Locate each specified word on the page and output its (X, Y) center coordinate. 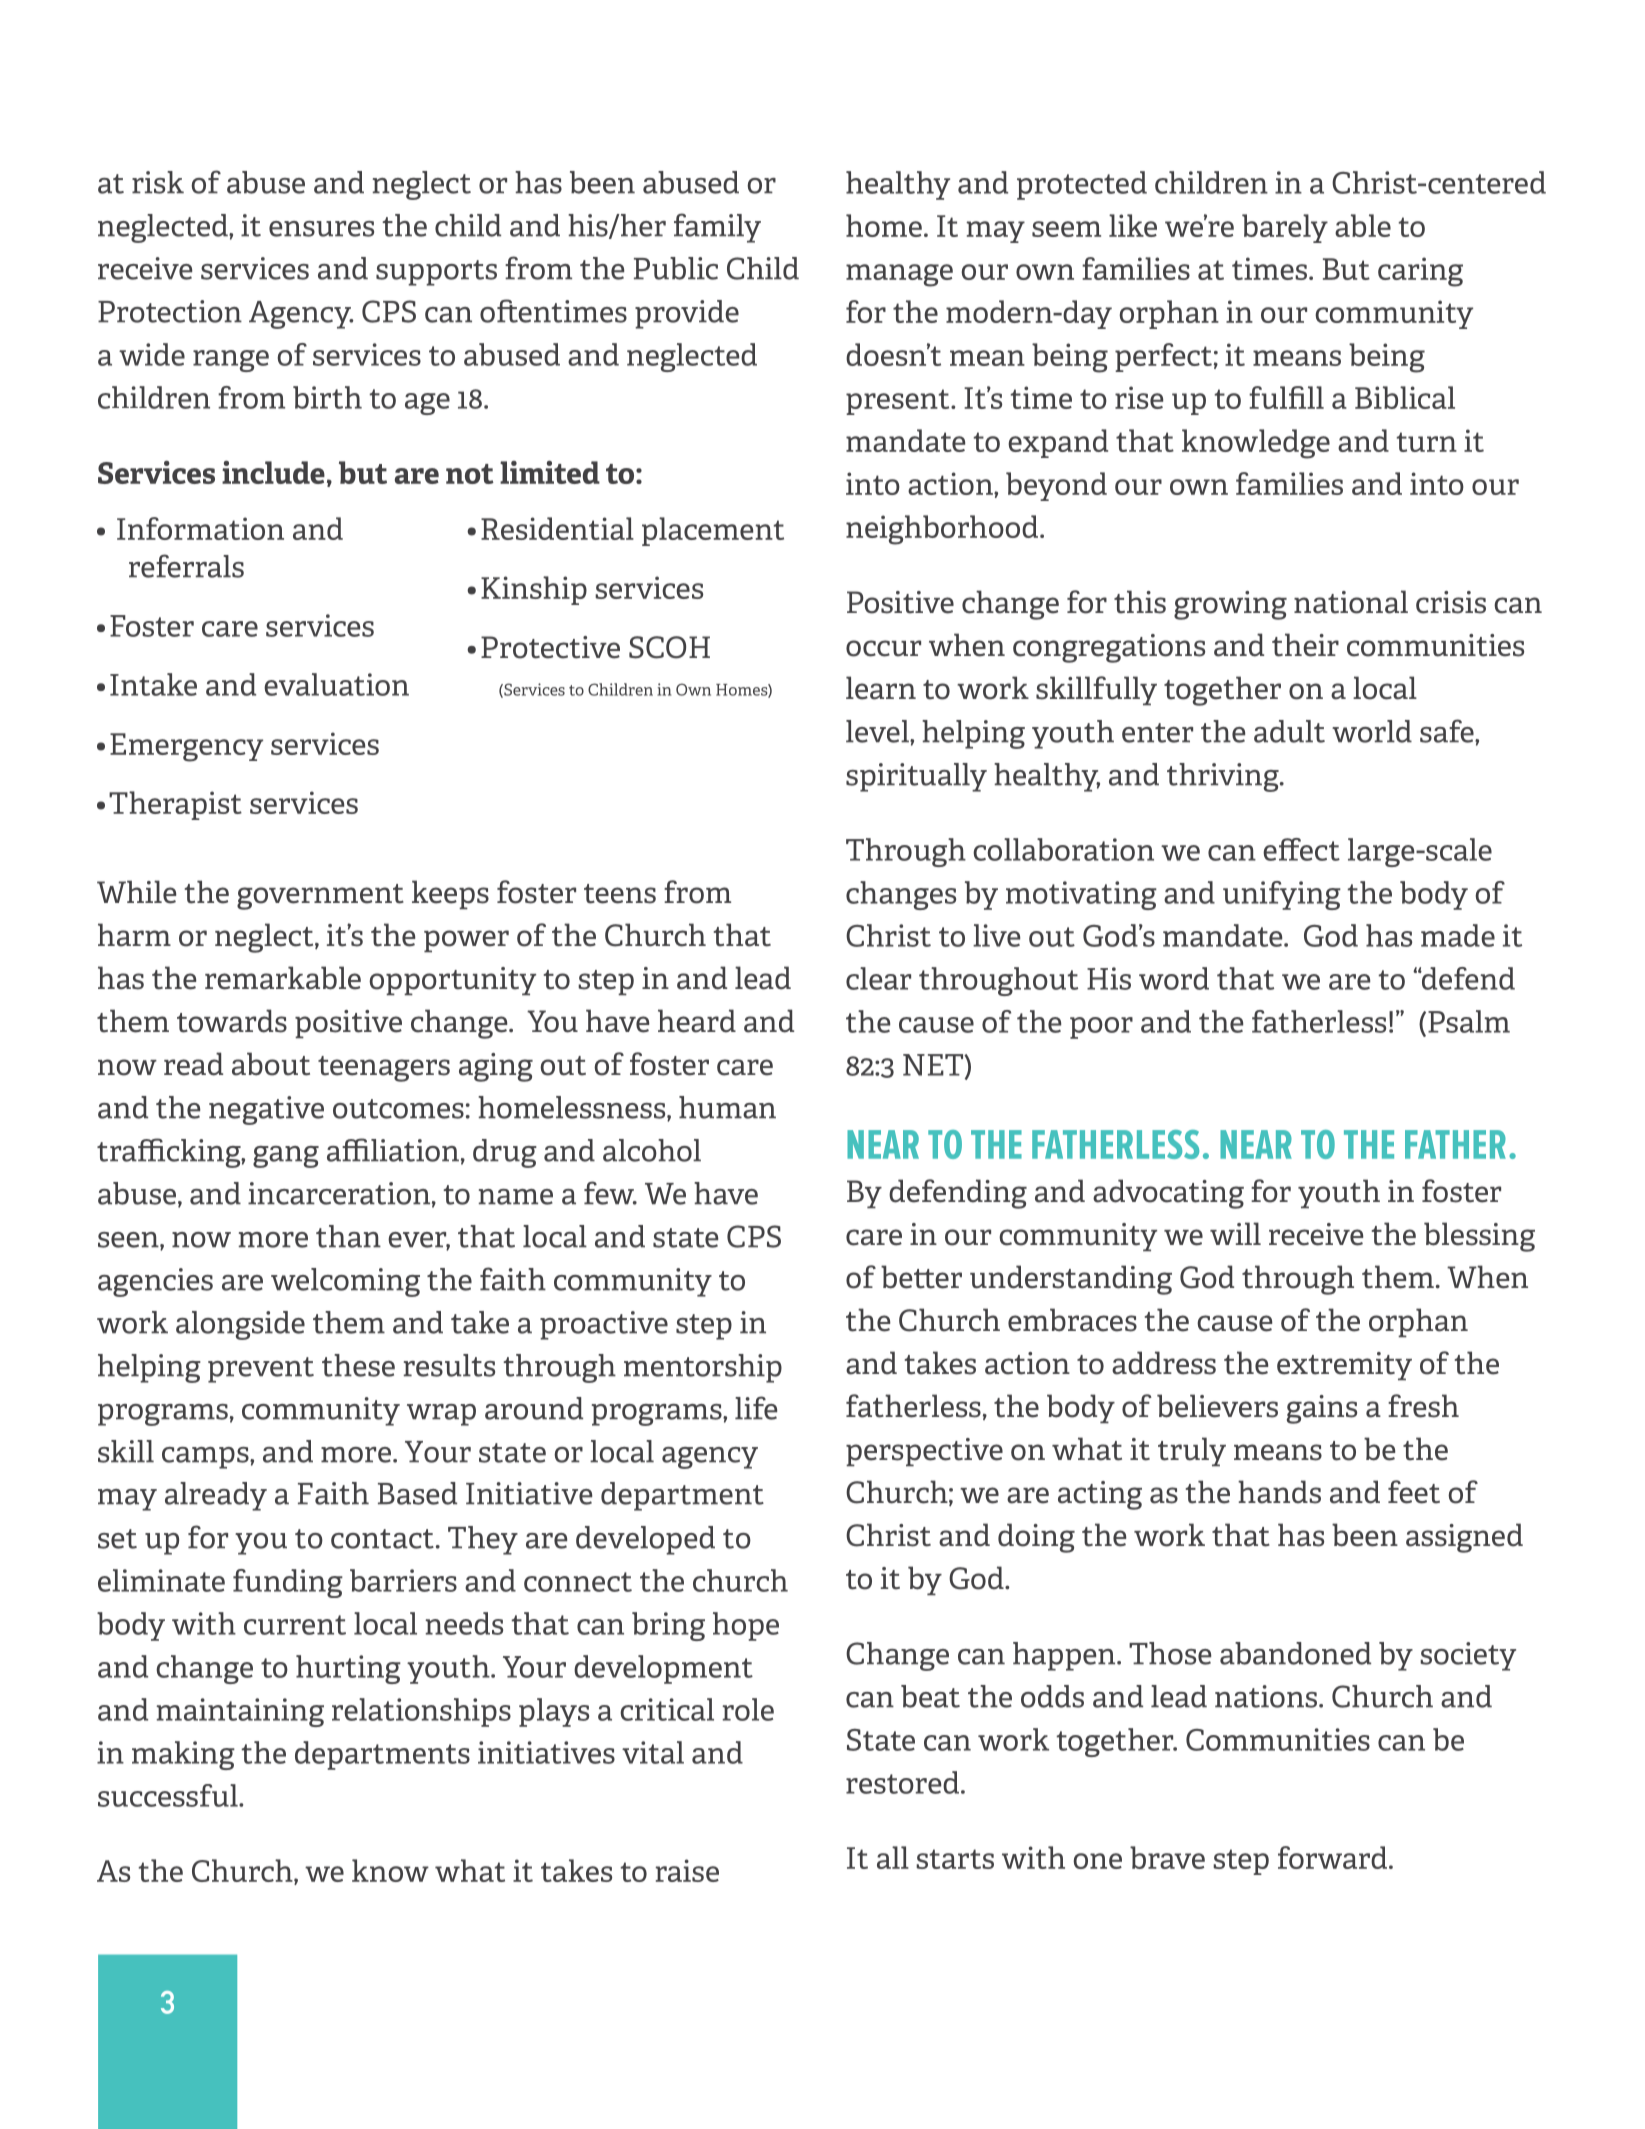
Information (200, 528)
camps (206, 1458)
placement (713, 531)
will (1235, 1233)
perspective (924, 1452)
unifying (1282, 895)
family (717, 228)
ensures (321, 229)
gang (286, 1157)
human (727, 1107)
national (1351, 602)
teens (620, 894)
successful (169, 1795)
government (320, 897)
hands (1279, 1492)
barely (1285, 228)
